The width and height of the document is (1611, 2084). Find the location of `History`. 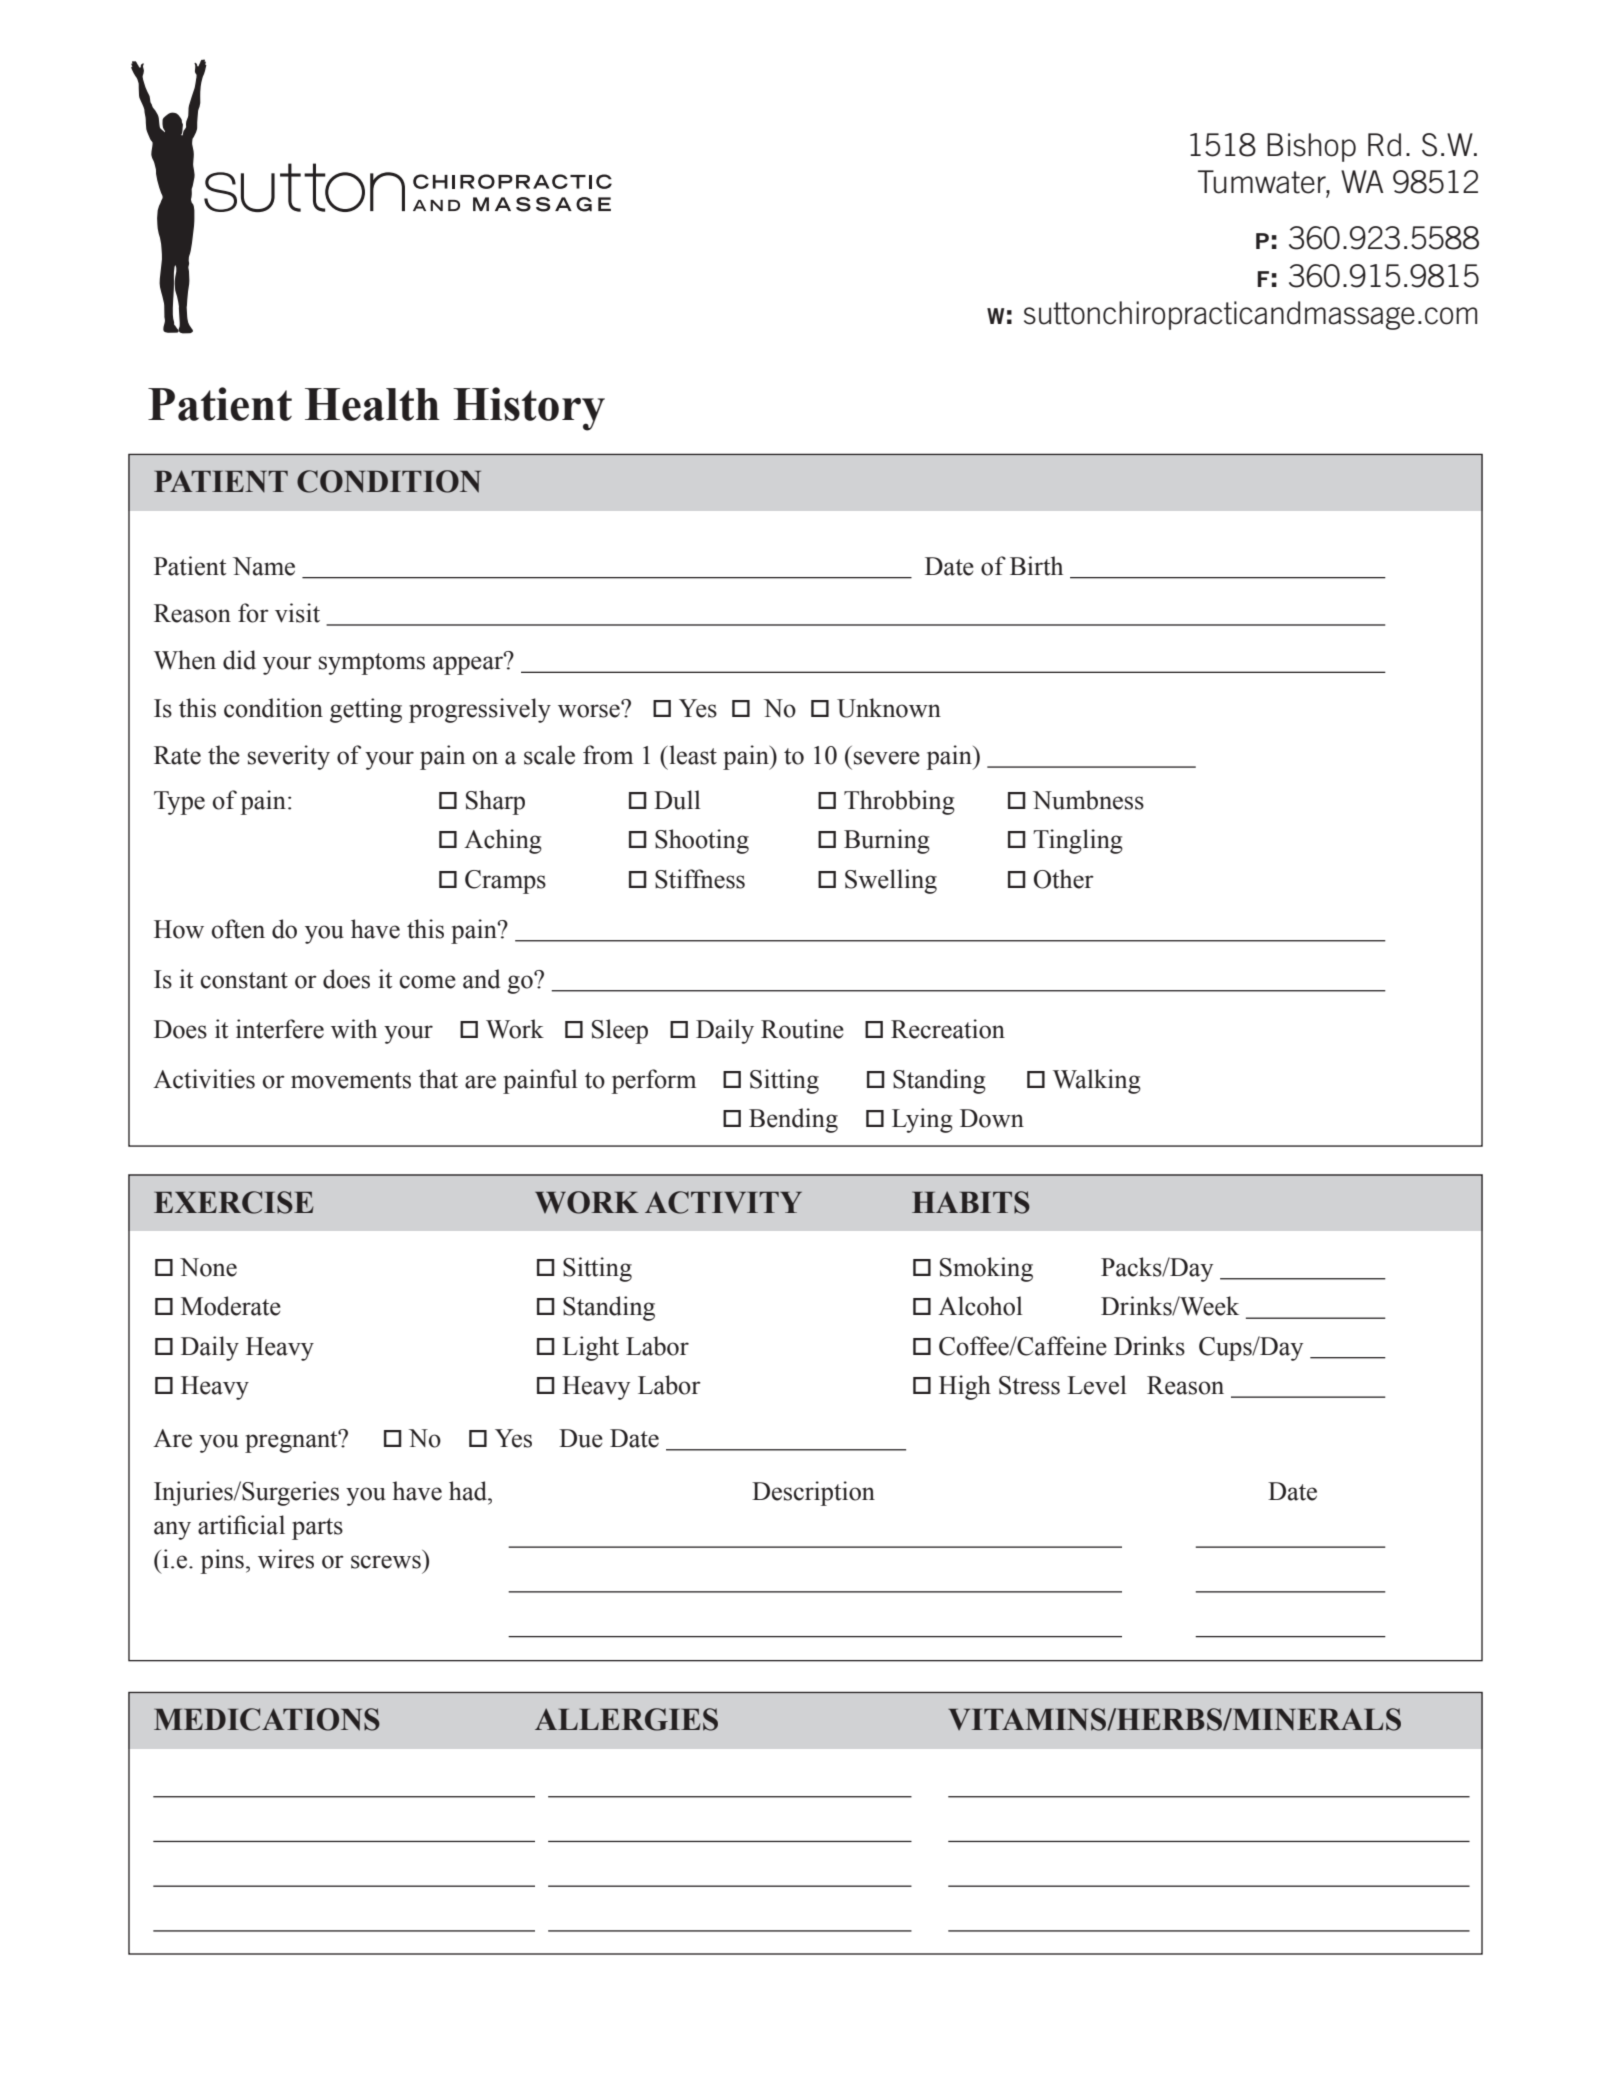

History is located at coordinates (529, 409).
